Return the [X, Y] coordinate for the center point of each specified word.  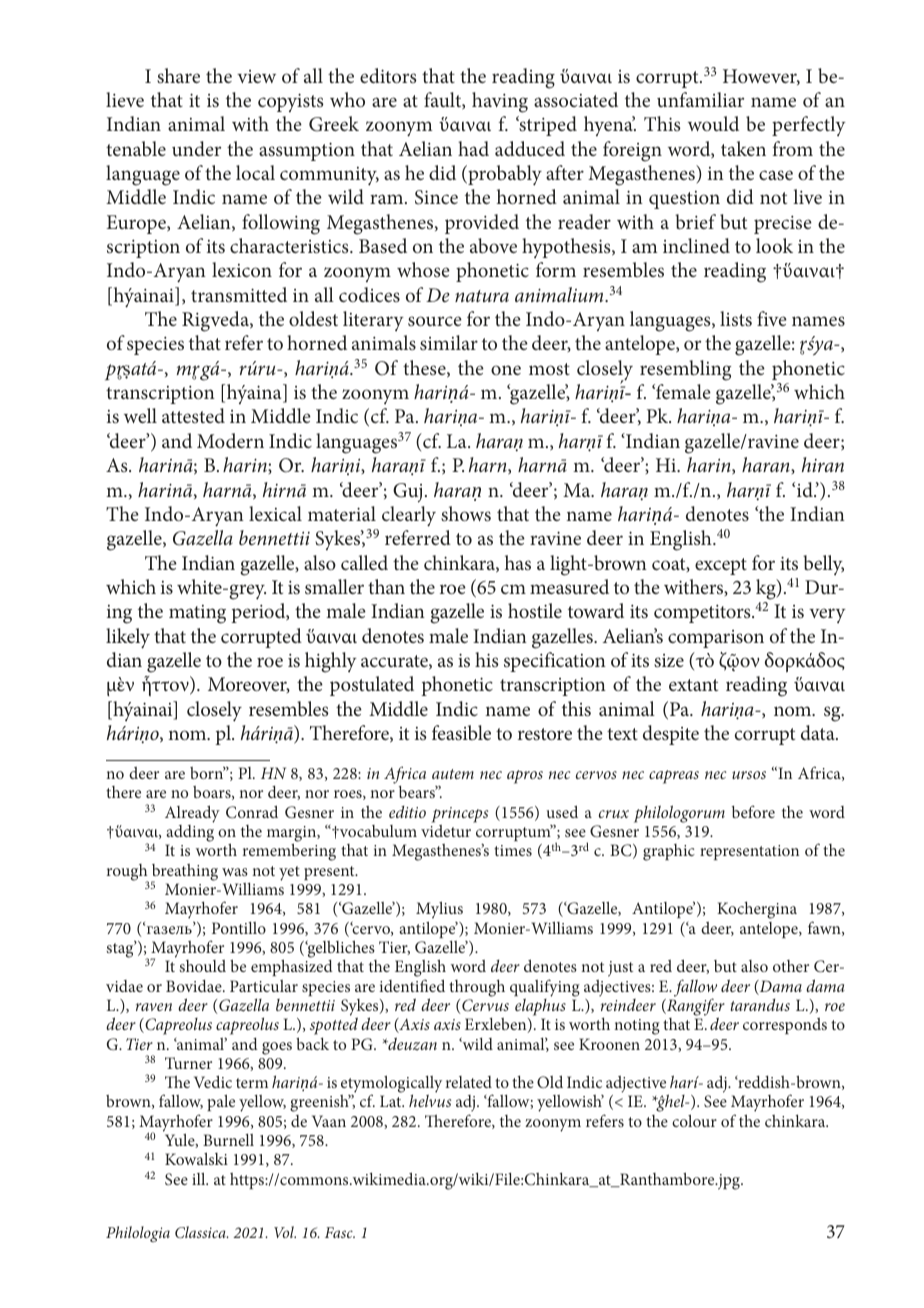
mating [197, 614]
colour [694, 1120]
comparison [716, 639]
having [500, 102]
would [713, 123]
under [196, 148]
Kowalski [196, 1158]
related [469, 1082]
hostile [535, 610]
